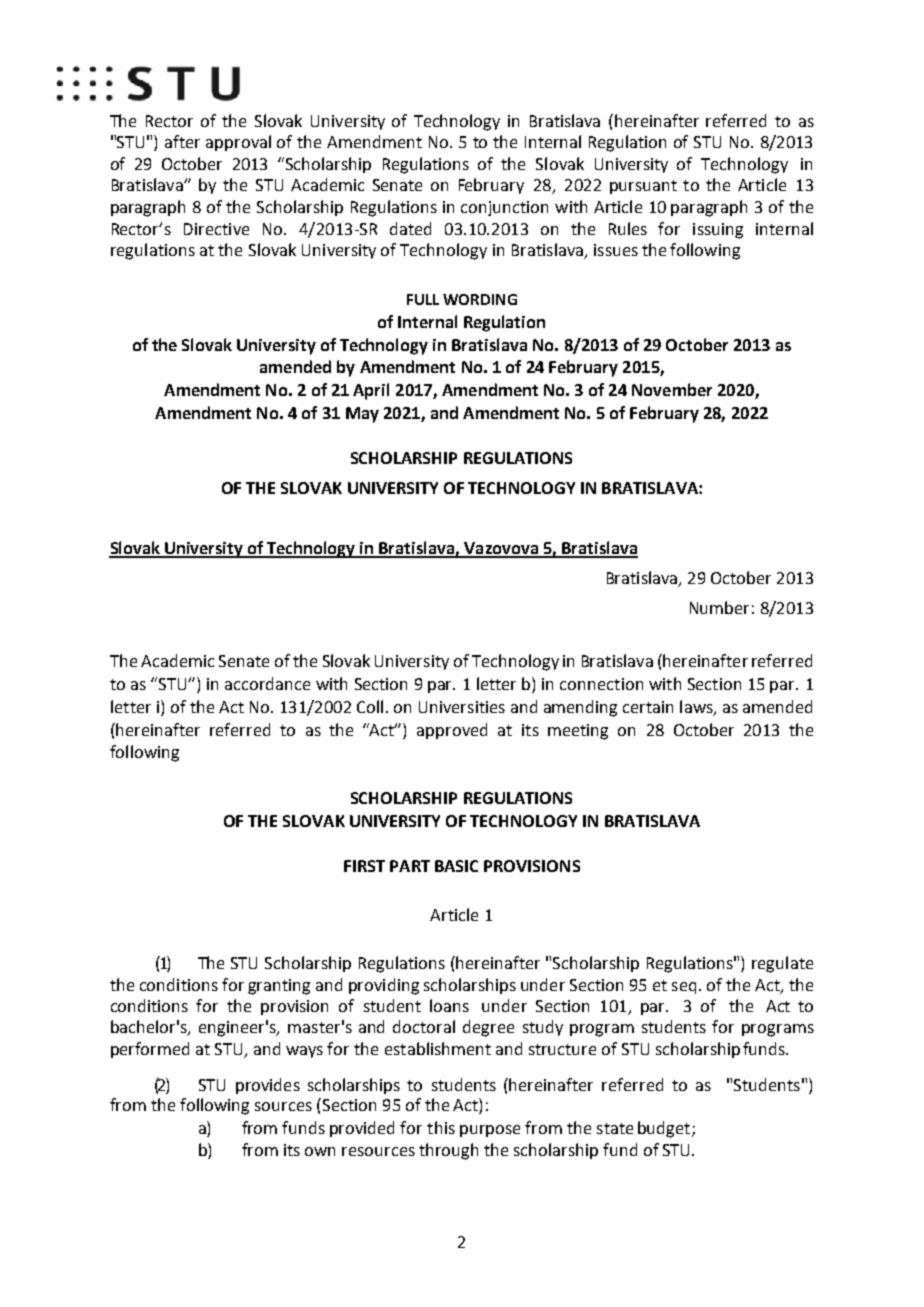  What do you see at coordinates (643, 187) in the document?
I see `pursuant` at bounding box center [643, 187].
